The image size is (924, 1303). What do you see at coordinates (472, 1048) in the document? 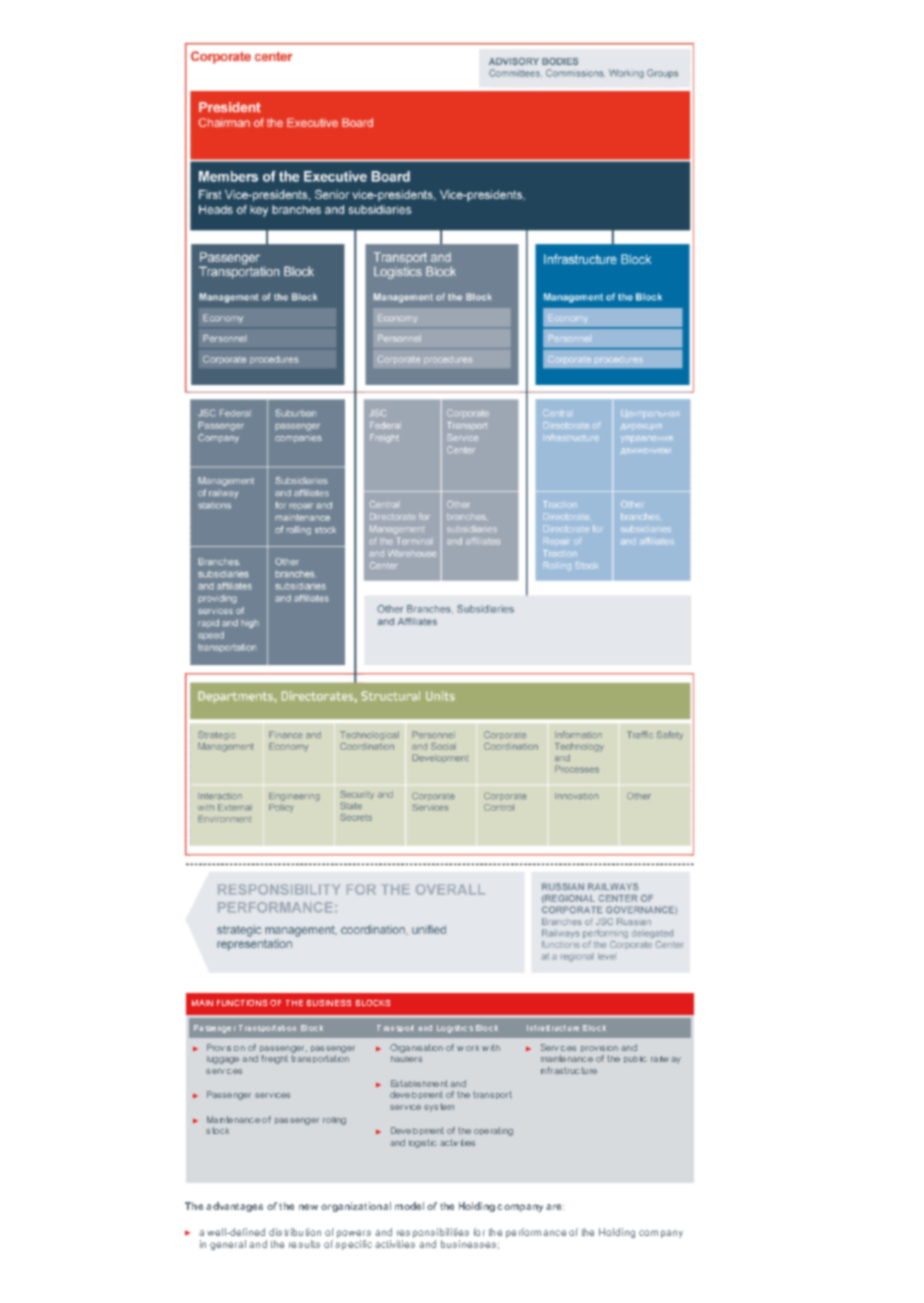
I see `ork` at bounding box center [472, 1048].
